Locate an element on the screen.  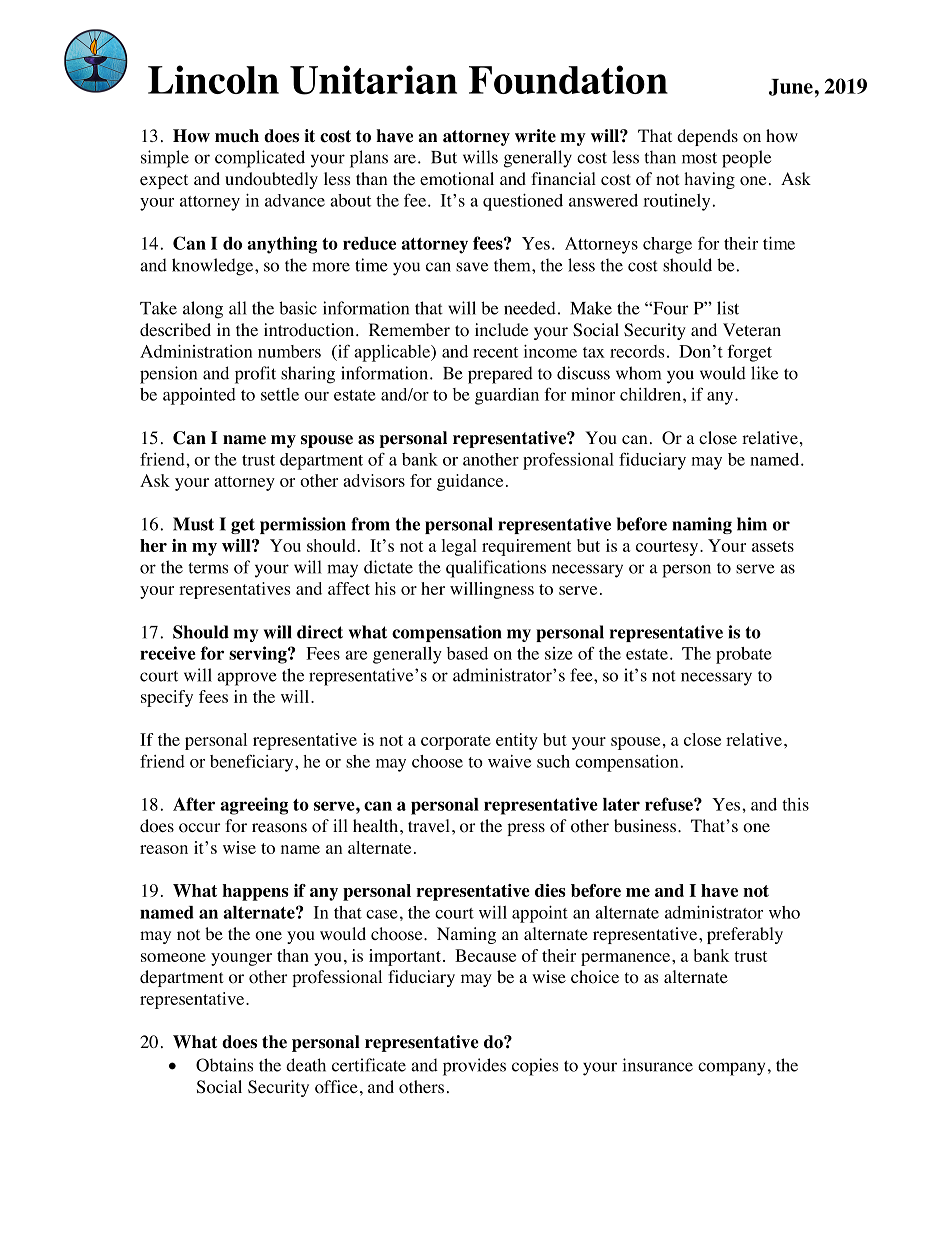
recent is located at coordinates (495, 352).
